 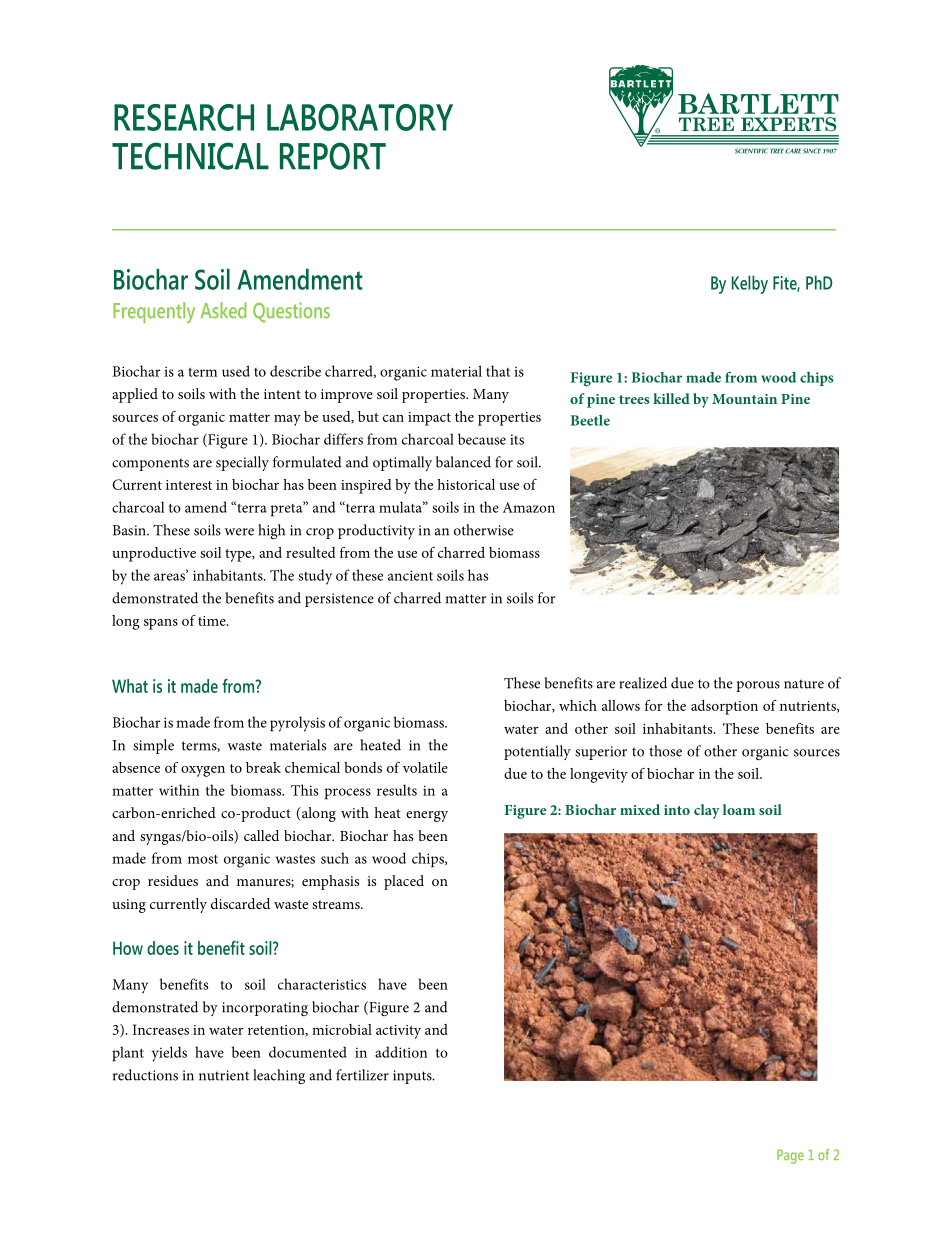 What do you see at coordinates (145, 1075) in the screenshot?
I see `reductions` at bounding box center [145, 1075].
